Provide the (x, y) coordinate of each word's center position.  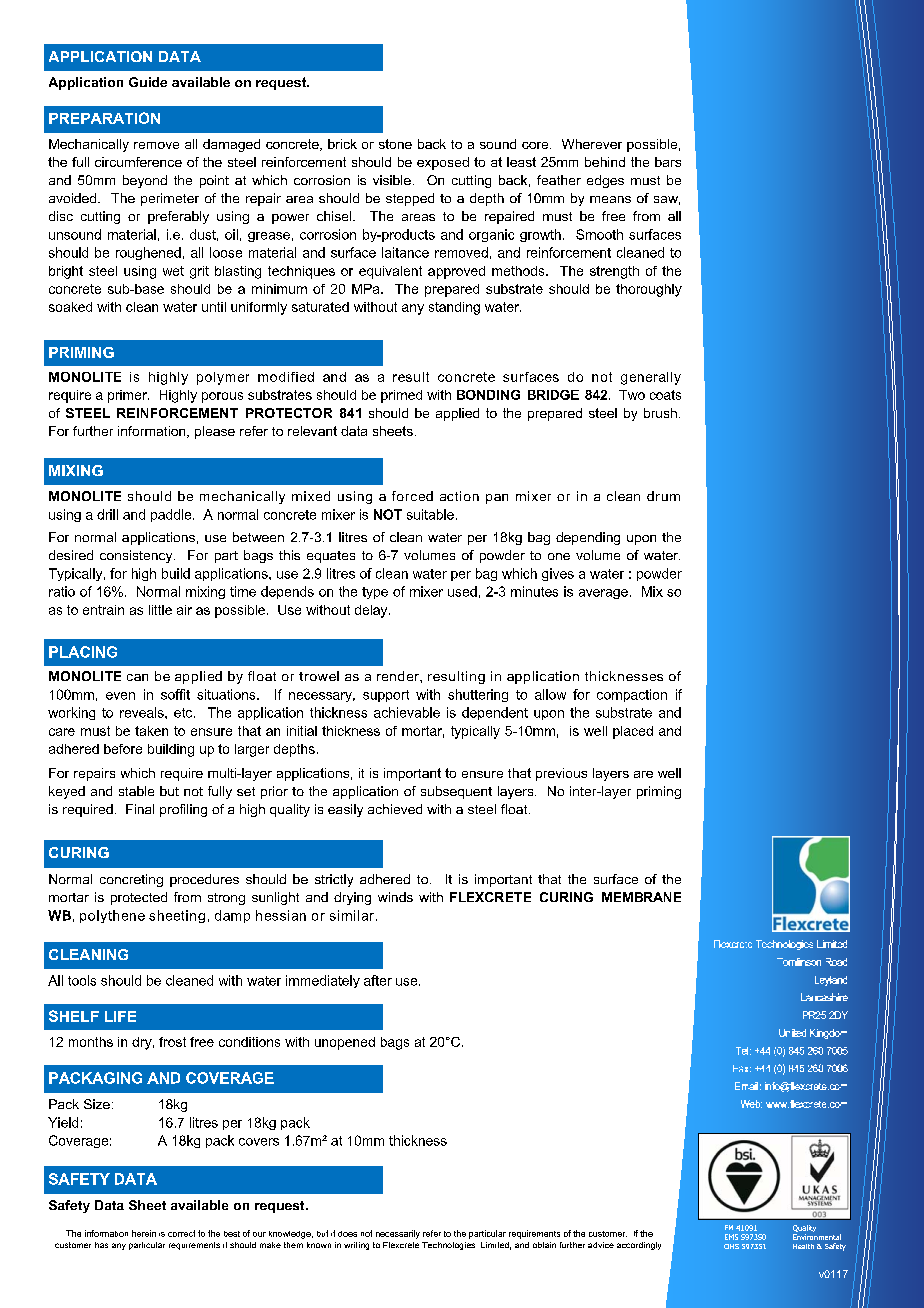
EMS (731, 1237)
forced (412, 496)
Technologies (448, 1246)
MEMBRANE (641, 897)
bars (668, 162)
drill (107, 514)
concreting (131, 880)
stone (395, 144)
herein (144, 1233)
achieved (395, 809)
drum (663, 496)
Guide (148, 82)
